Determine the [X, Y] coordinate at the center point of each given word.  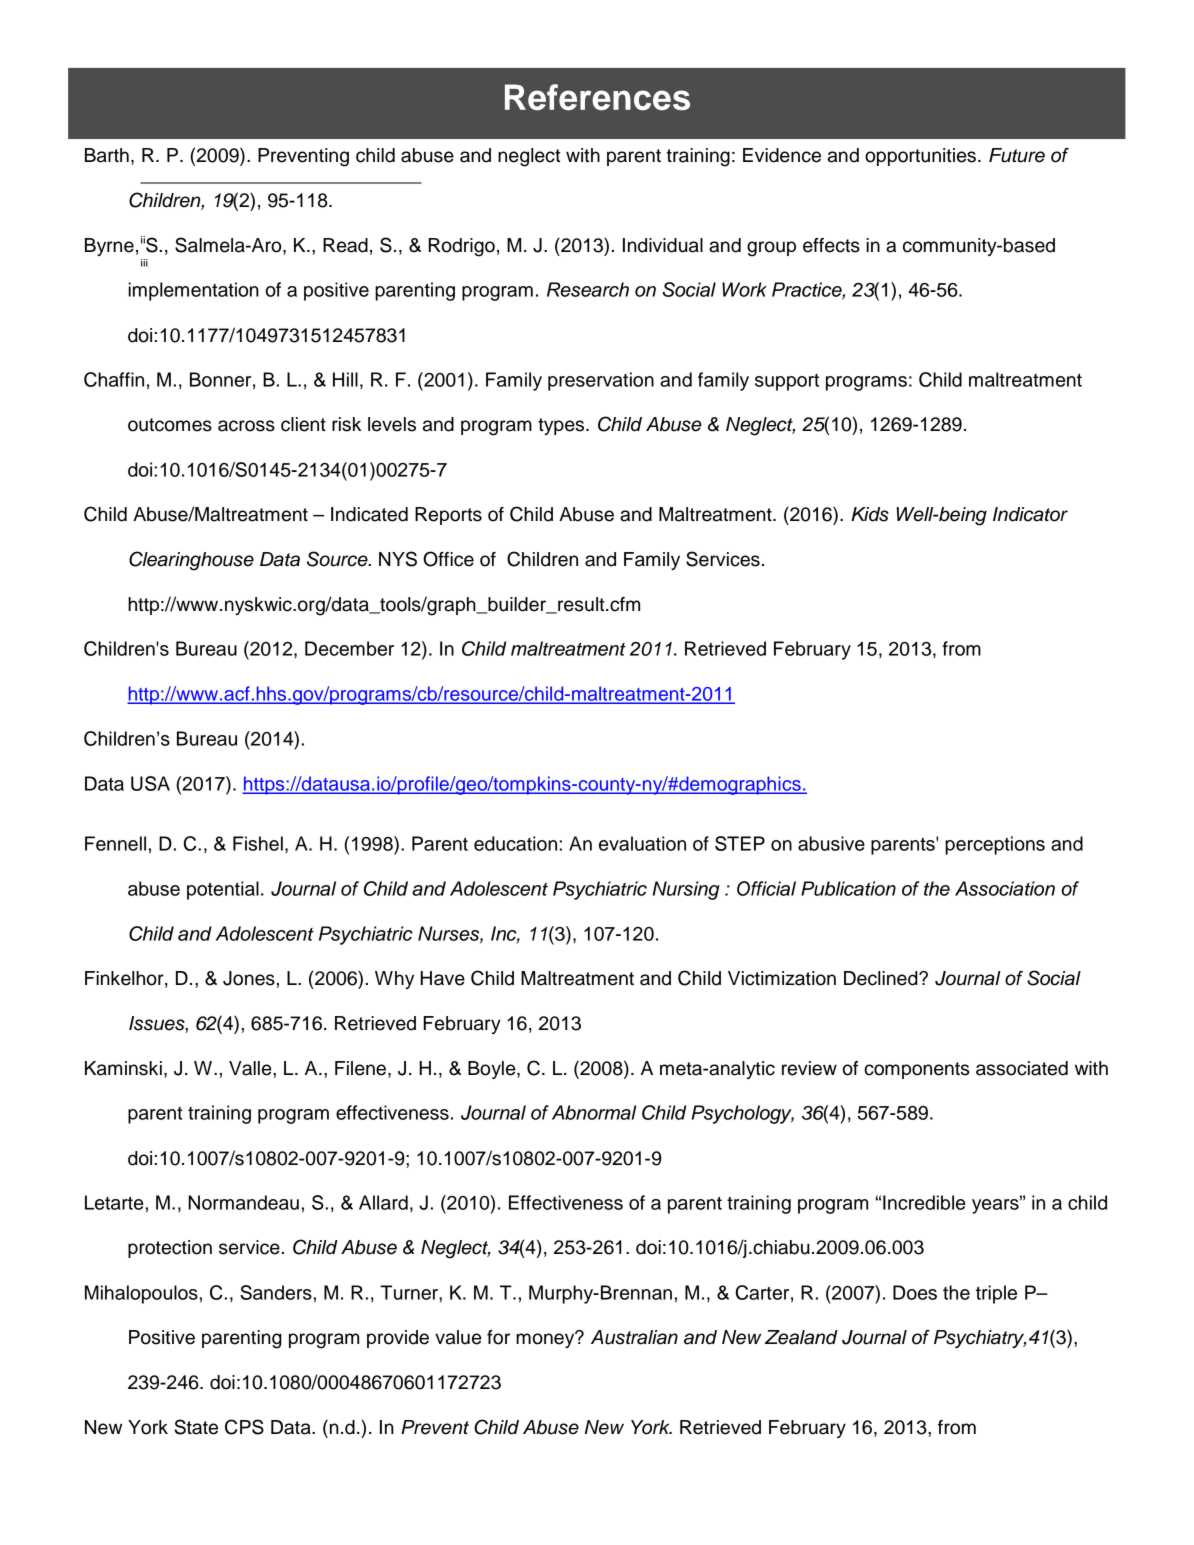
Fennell [115, 843]
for [498, 1337]
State [196, 1427]
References [597, 97]
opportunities [920, 157]
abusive [831, 843]
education [515, 843]
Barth [107, 155]
